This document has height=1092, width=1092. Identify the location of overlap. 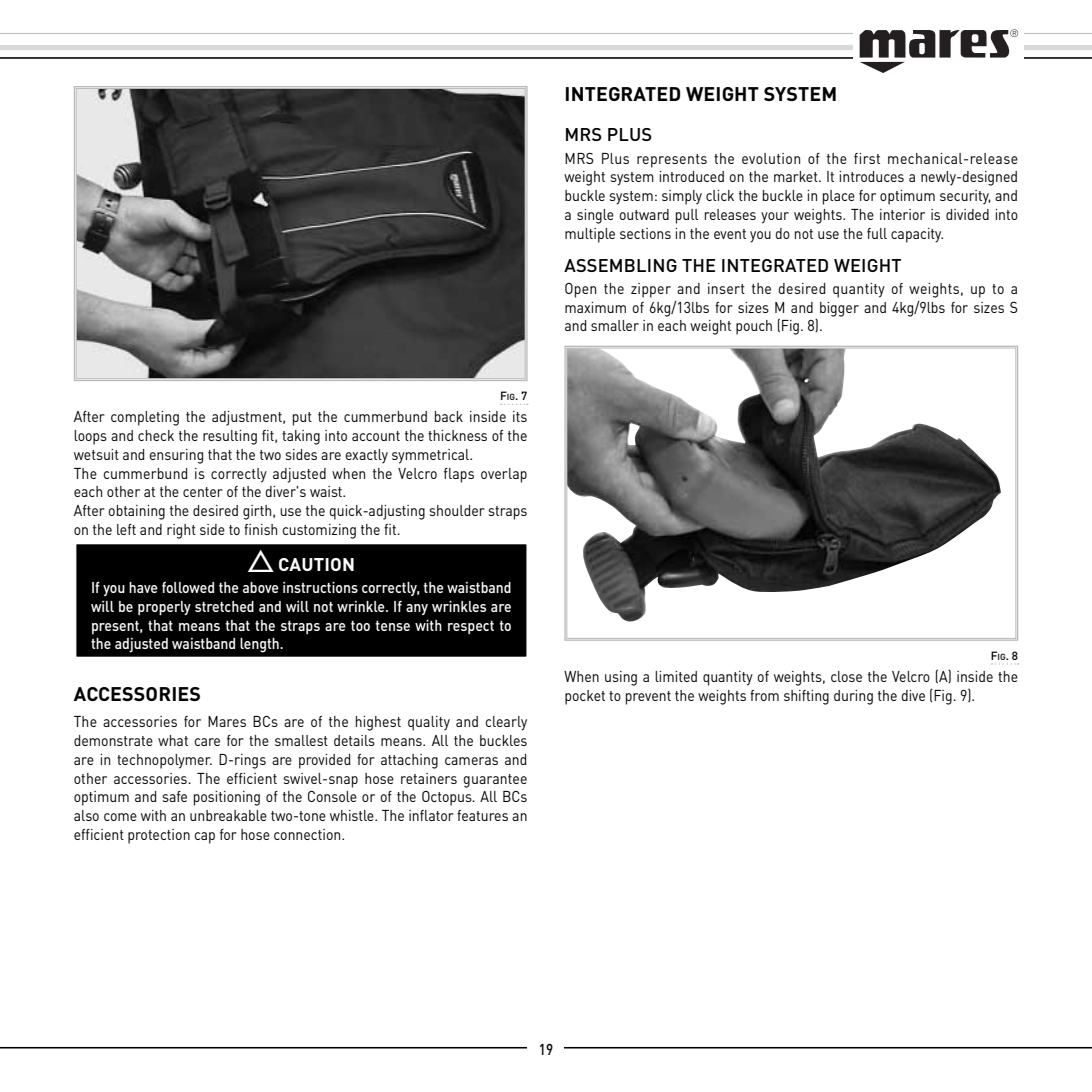
(504, 475).
